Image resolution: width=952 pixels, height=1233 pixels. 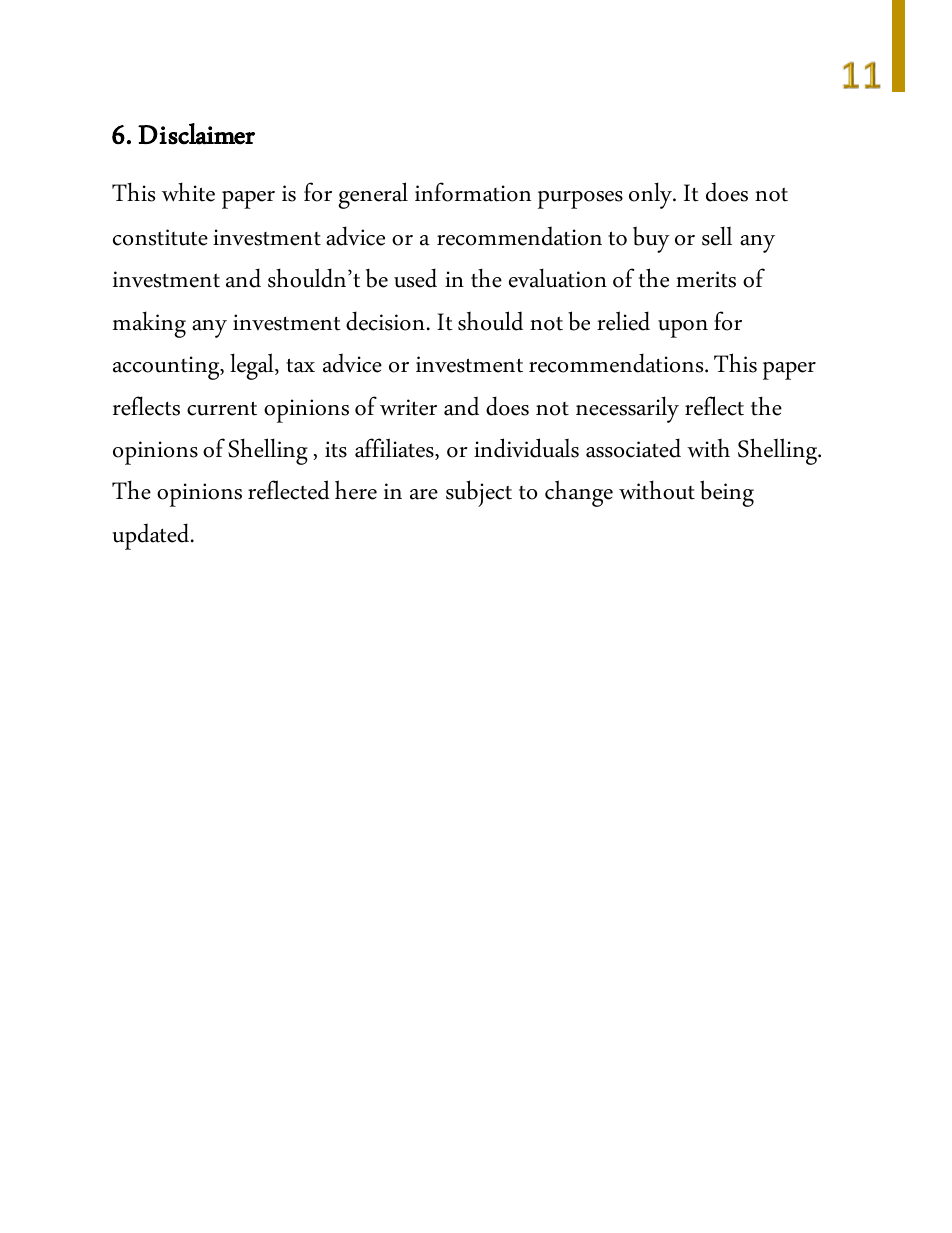 What do you see at coordinates (196, 134) in the screenshot?
I see `Disclaimer` at bounding box center [196, 134].
